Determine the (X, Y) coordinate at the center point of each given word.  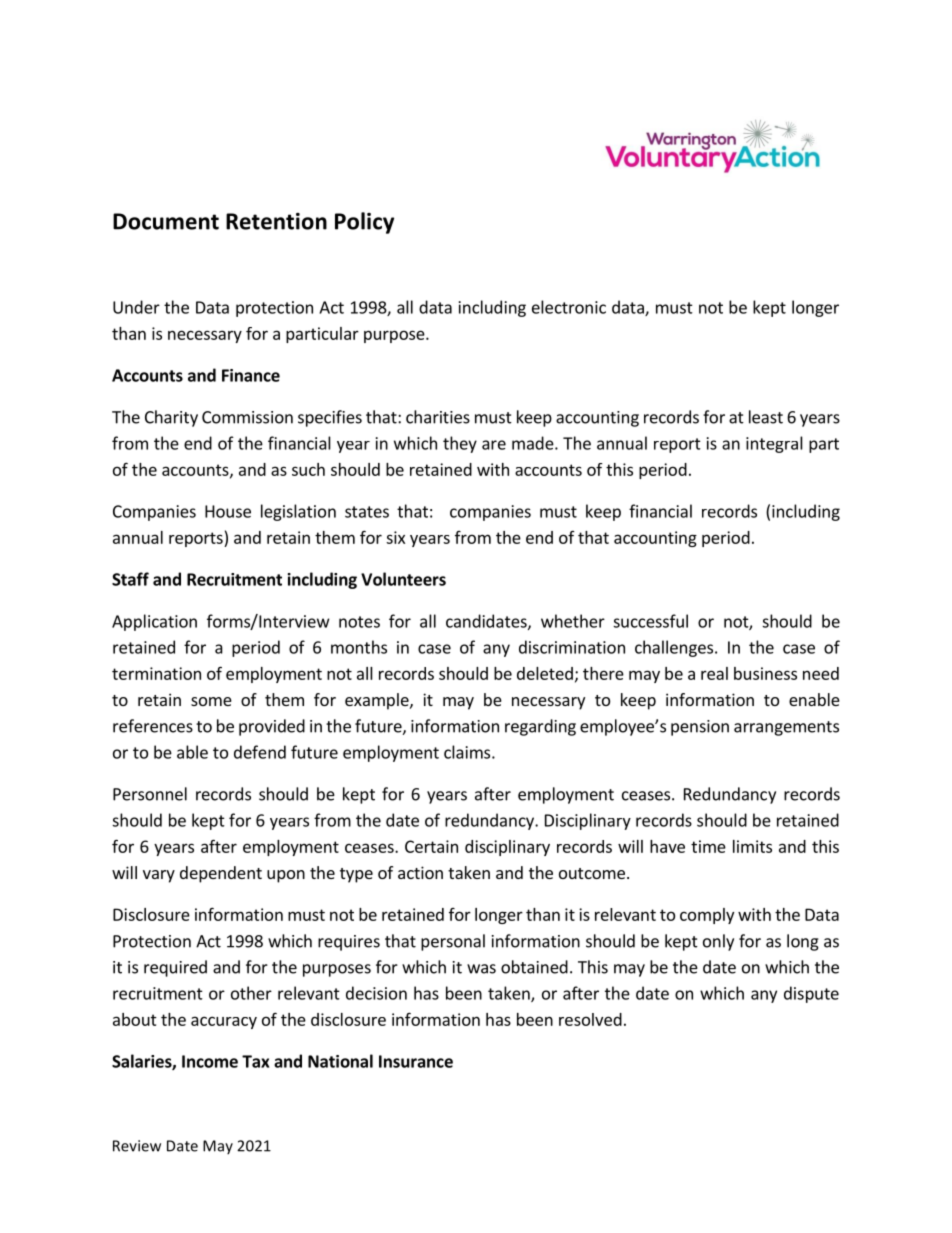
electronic (569, 307)
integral (774, 444)
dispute (811, 994)
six (395, 537)
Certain (431, 846)
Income (210, 1061)
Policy (364, 223)
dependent (221, 874)
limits (752, 846)
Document (166, 221)
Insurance (416, 1061)
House (228, 511)
